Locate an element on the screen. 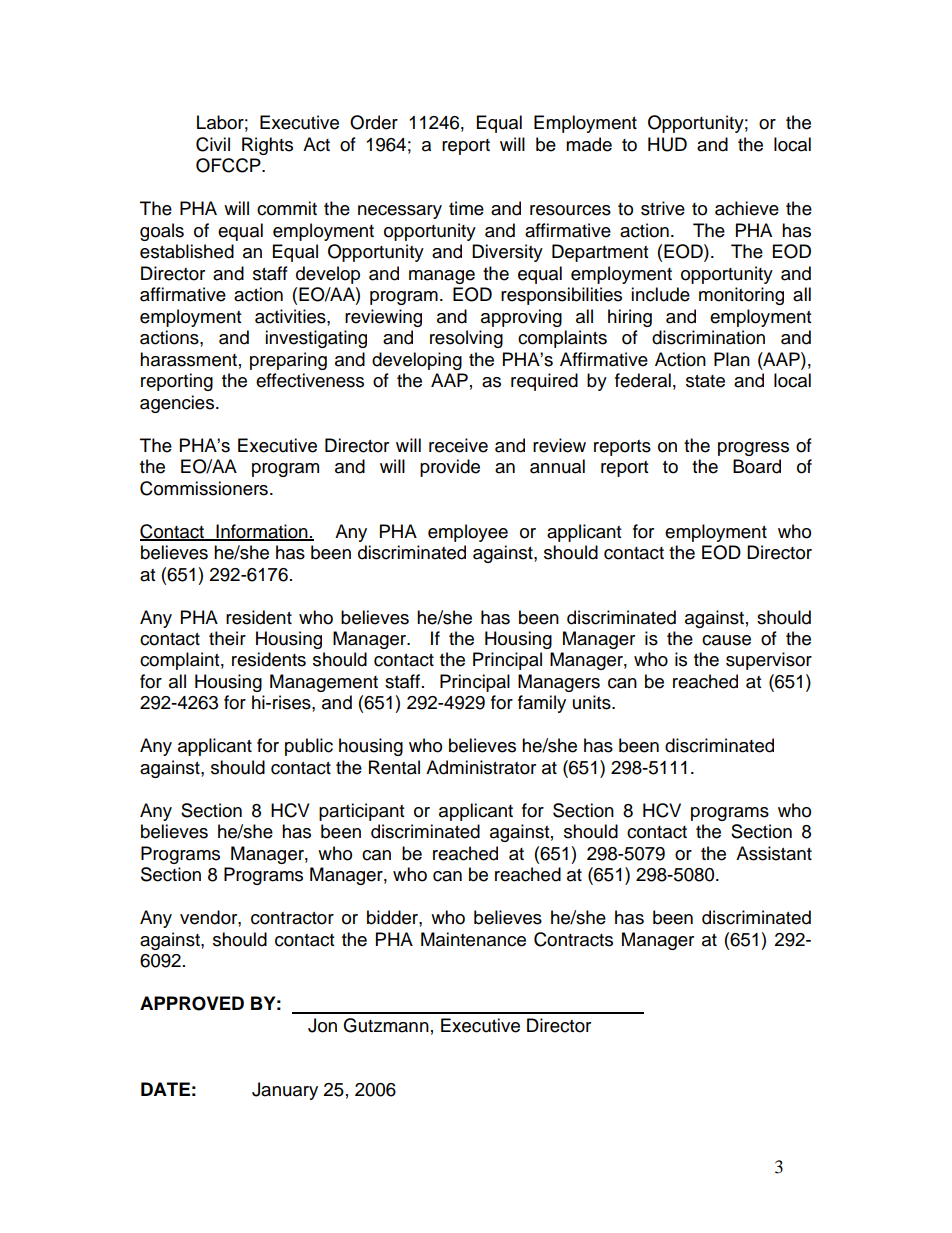 This screenshot has width=952, height=1233. their is located at coordinates (227, 638).
